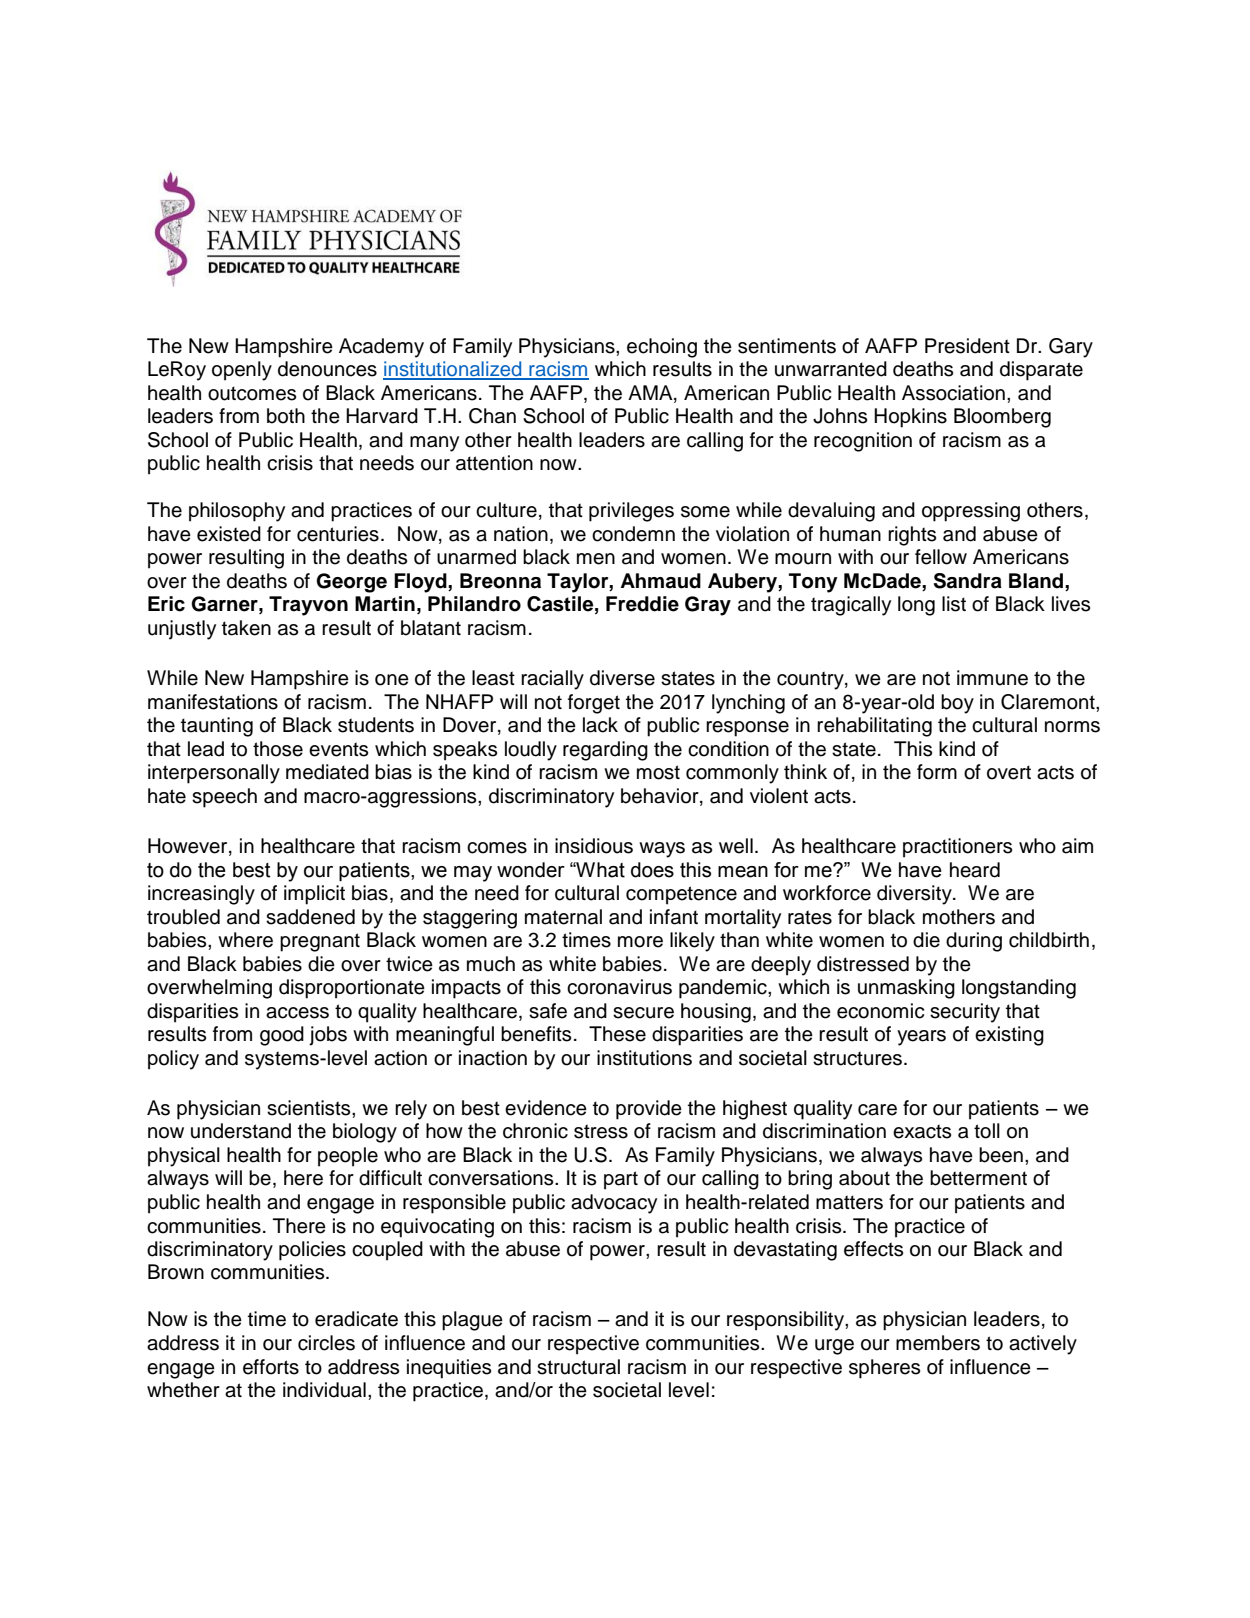 The height and width of the document is (1618, 1250). Describe the element at coordinates (938, 1343) in the document. I see `members` at that location.
